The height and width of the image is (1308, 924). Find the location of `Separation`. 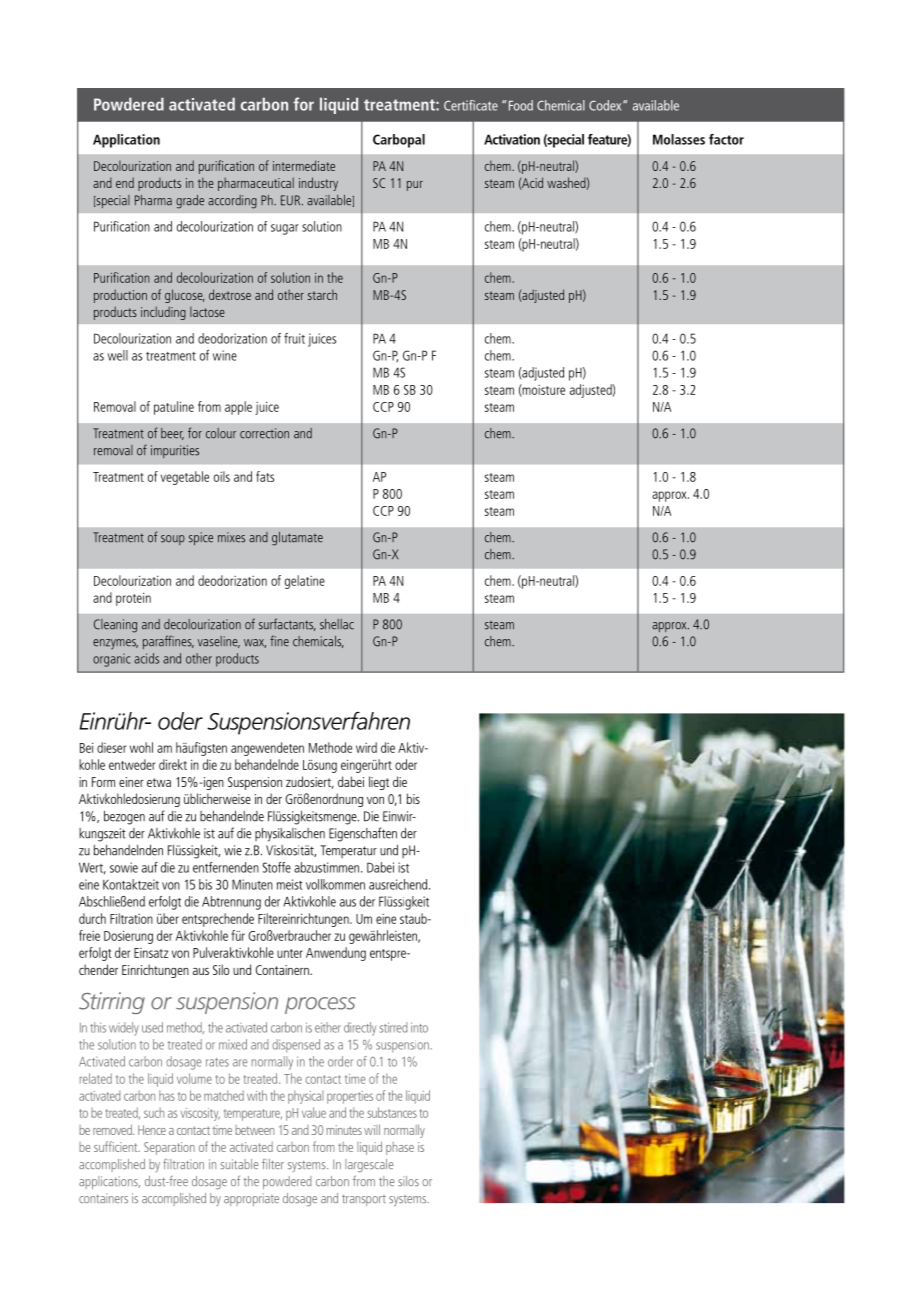

Separation is located at coordinates (169, 1148).
